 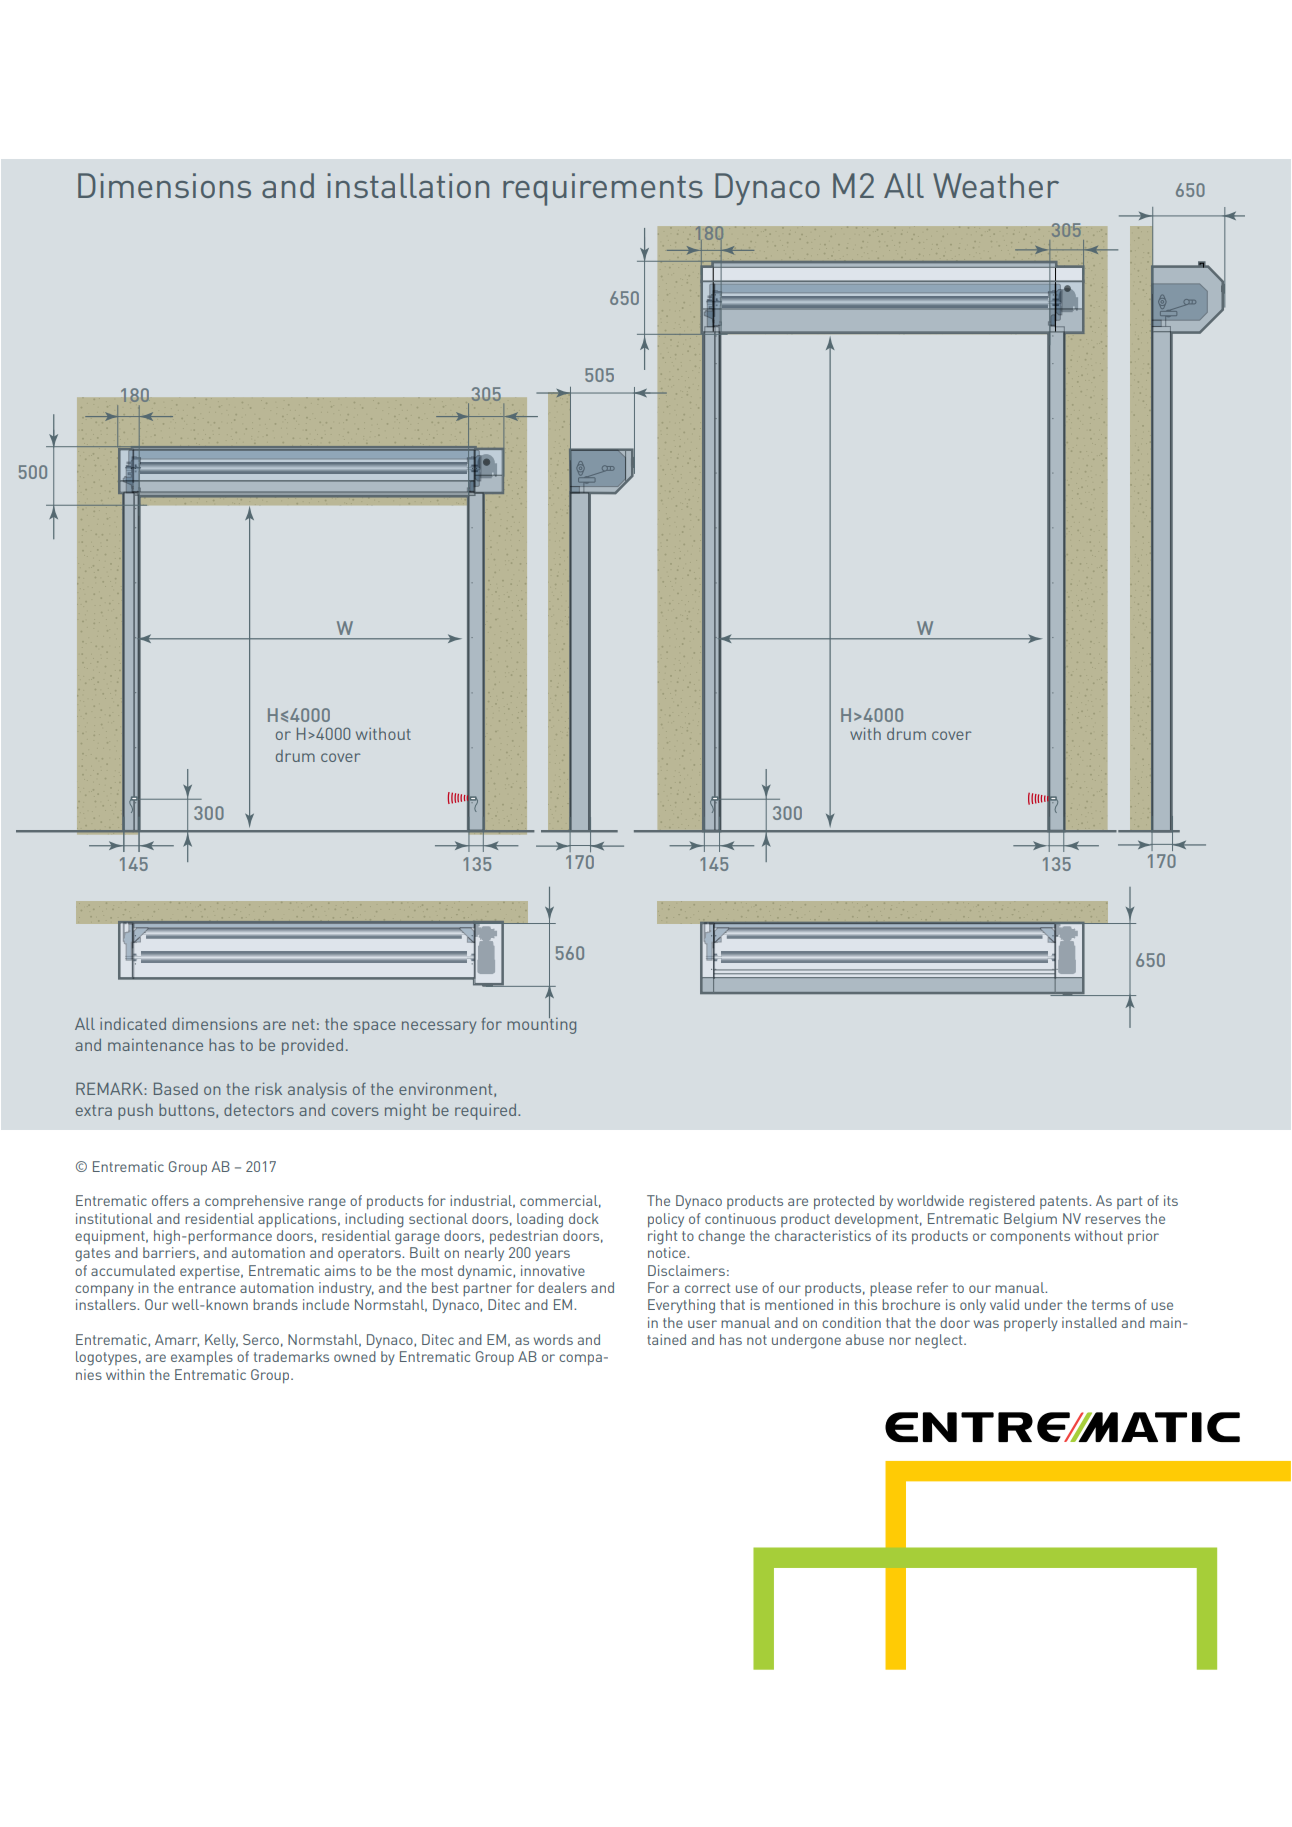 What do you see at coordinates (439, 1027) in the screenshot?
I see `necessary` at bounding box center [439, 1027].
